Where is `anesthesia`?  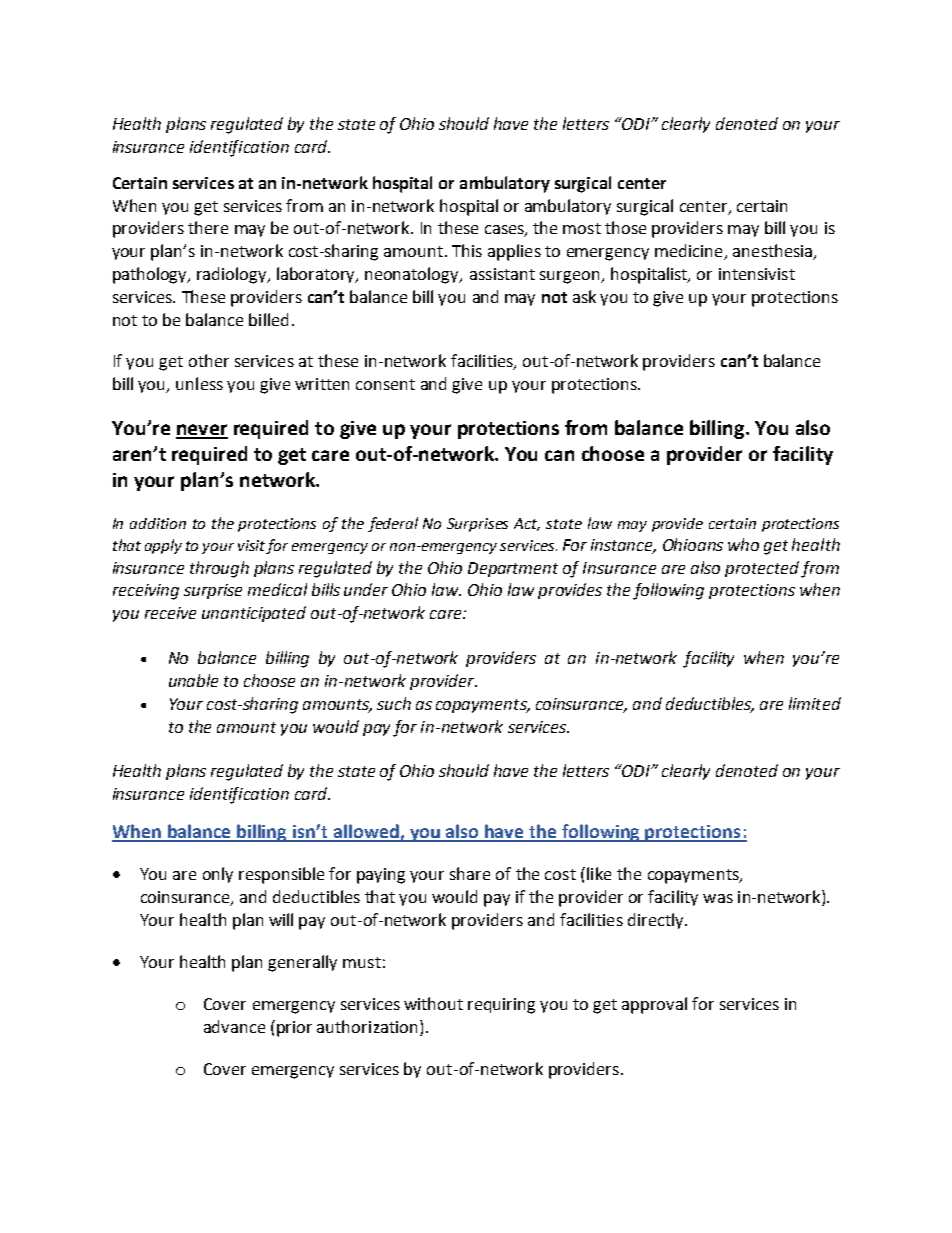 anesthesia is located at coordinates (774, 252).
